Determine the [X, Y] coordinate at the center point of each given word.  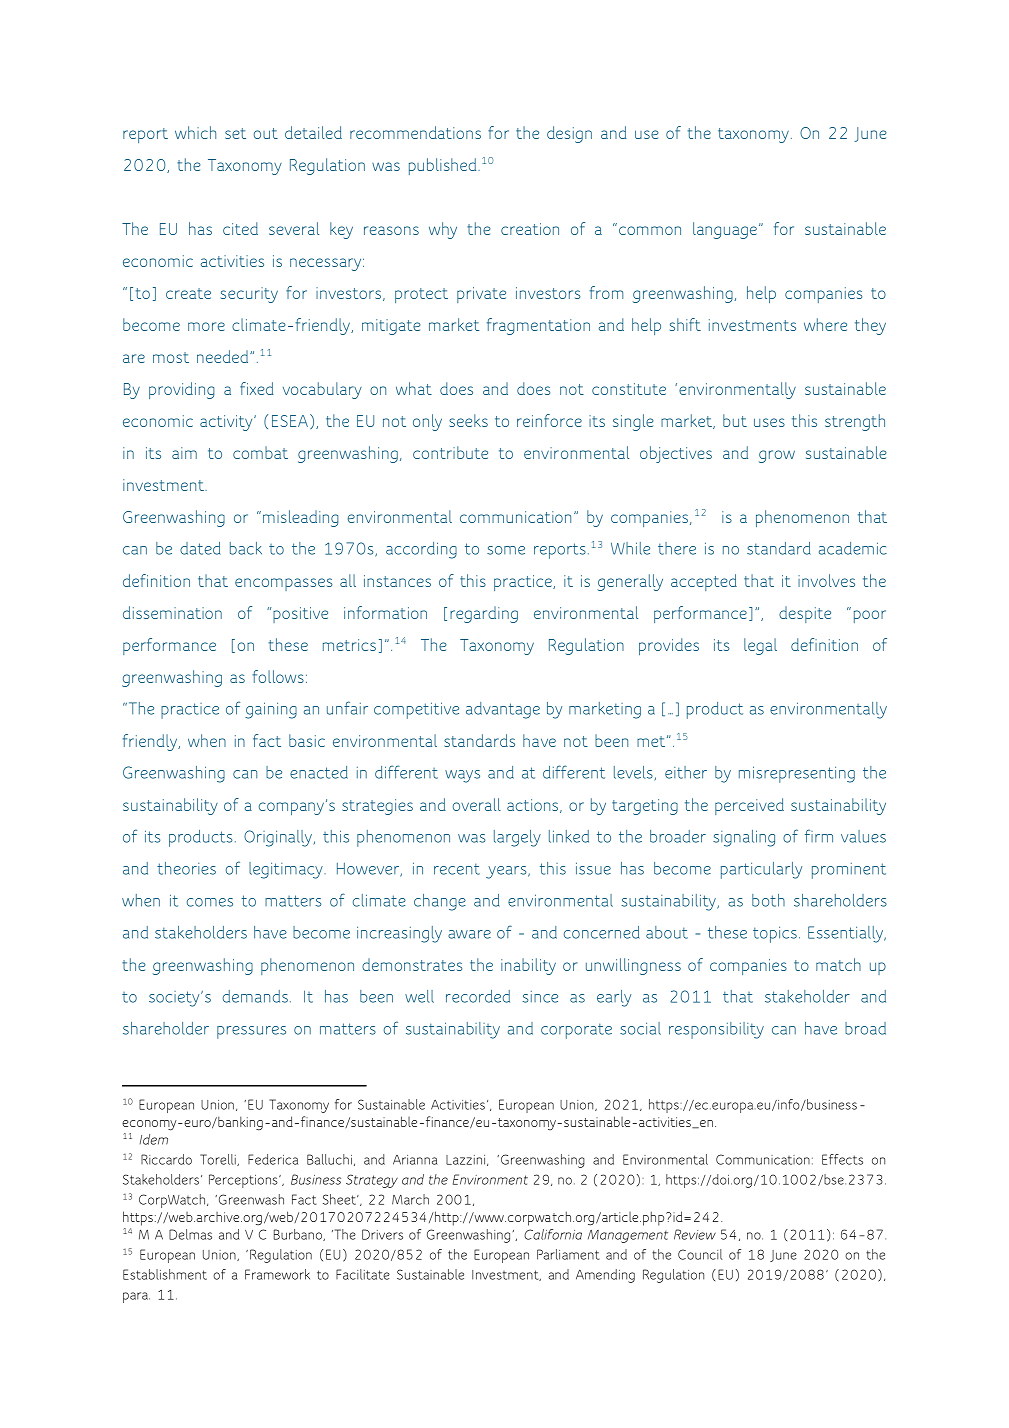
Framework [277, 1274]
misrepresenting [797, 774]
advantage [503, 710]
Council [700, 1254]
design [569, 134]
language [725, 230]
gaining [271, 710]
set [235, 133]
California [553, 1234]
